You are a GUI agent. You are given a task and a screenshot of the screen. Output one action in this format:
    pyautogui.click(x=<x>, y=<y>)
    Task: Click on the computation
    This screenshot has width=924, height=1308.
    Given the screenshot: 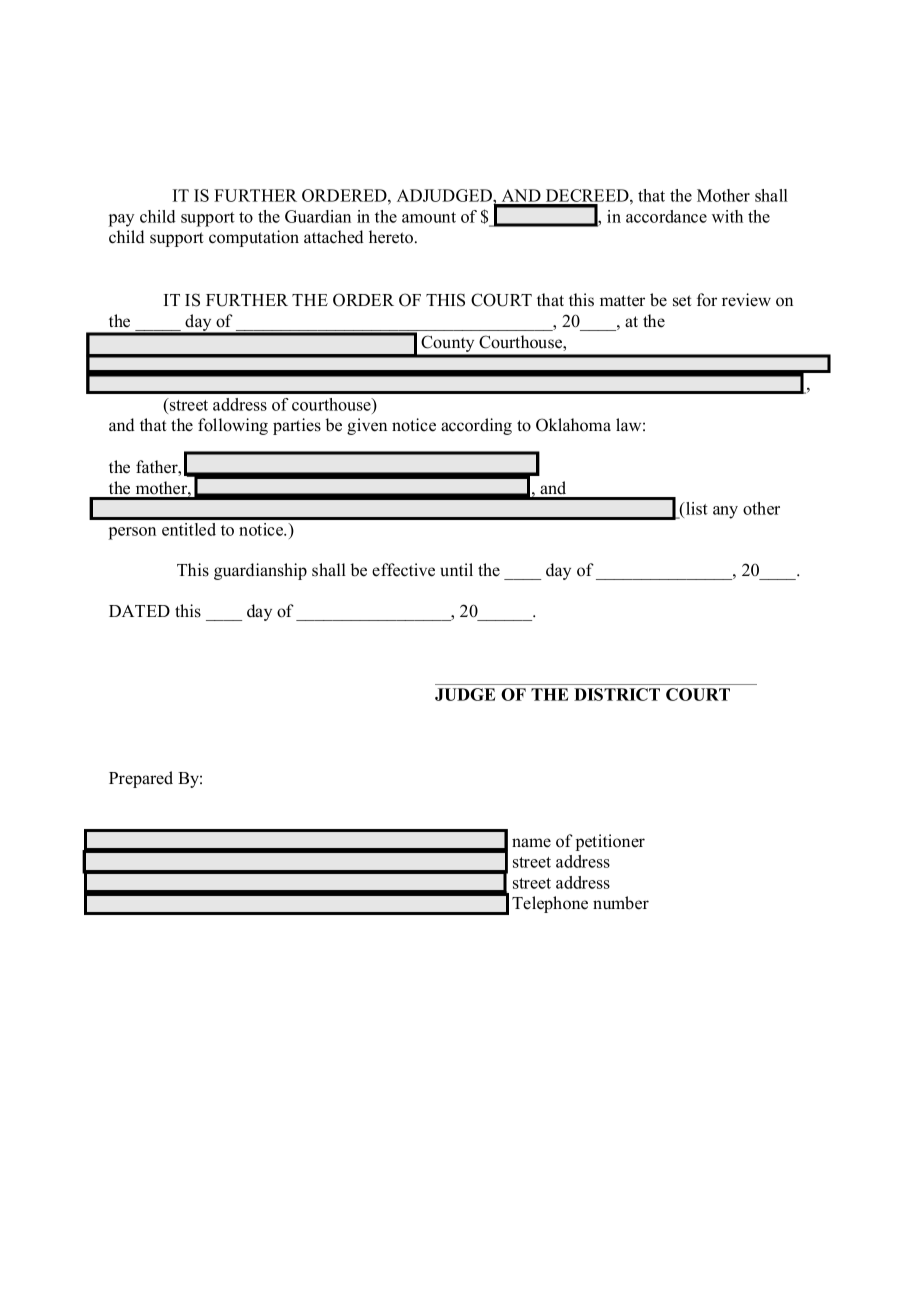 What is the action you would take?
    pyautogui.click(x=254, y=238)
